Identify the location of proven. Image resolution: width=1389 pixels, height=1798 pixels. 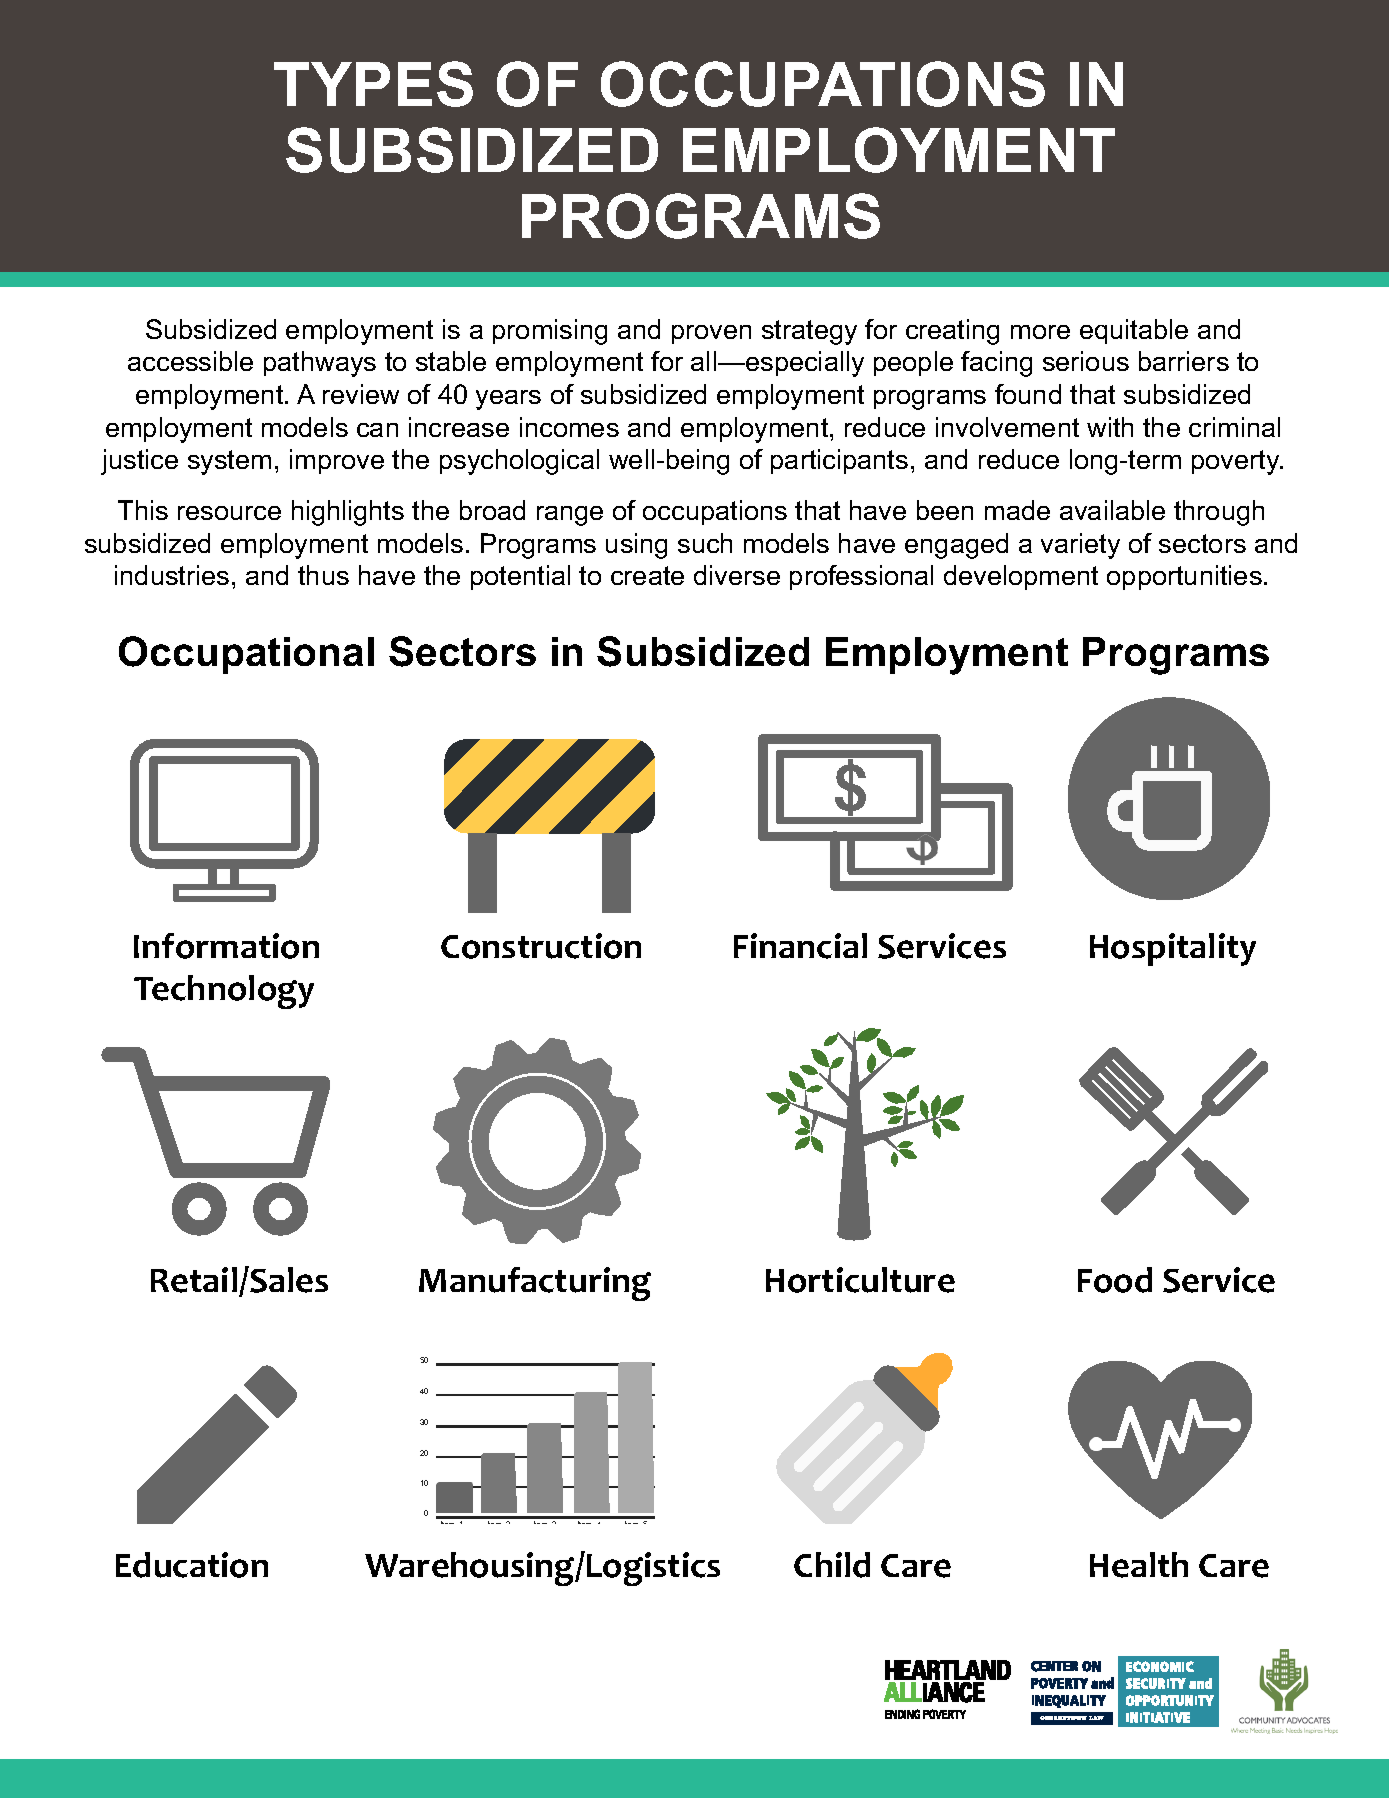
(711, 334).
